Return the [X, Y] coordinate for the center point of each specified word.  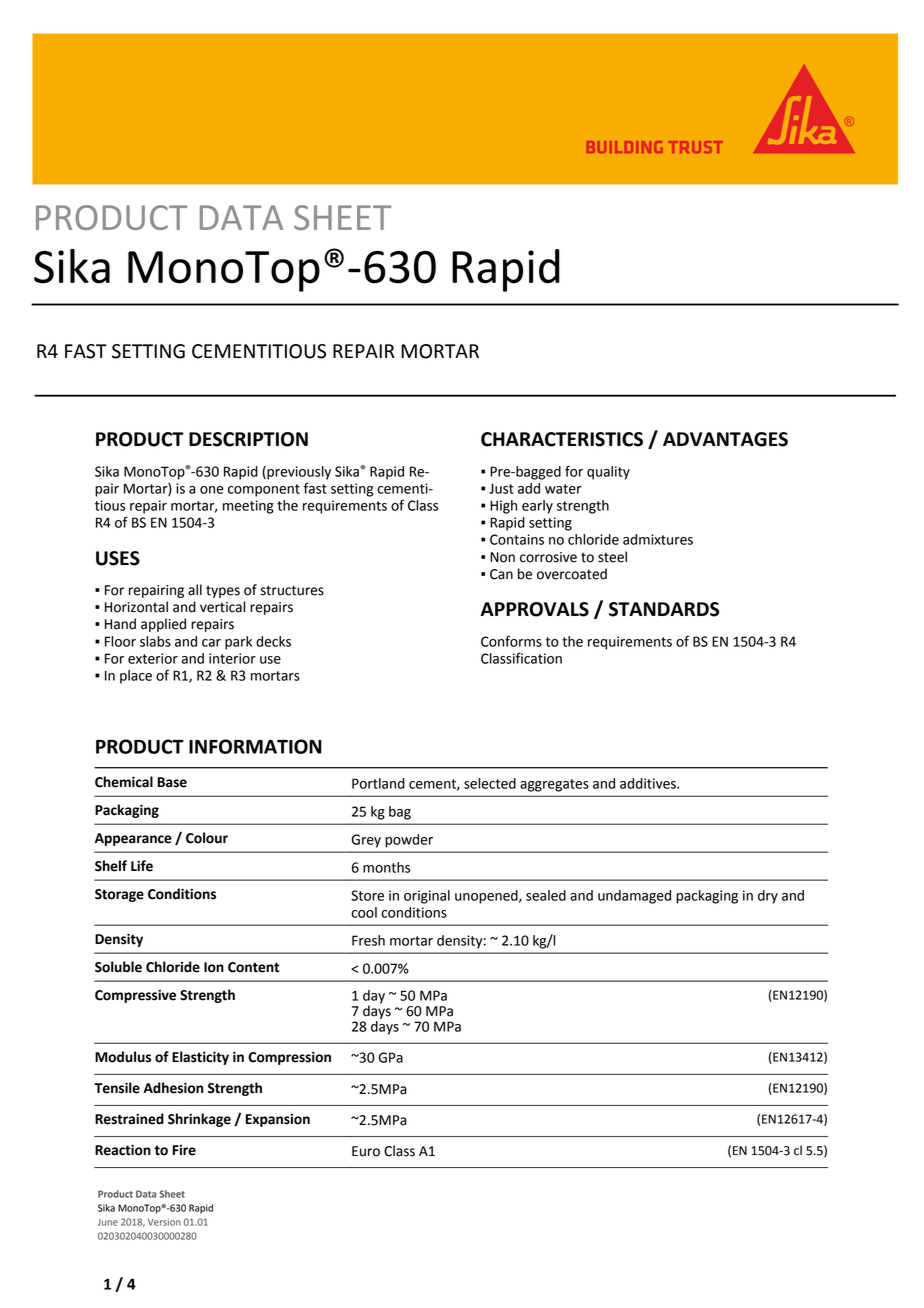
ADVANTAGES [725, 439]
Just [501, 488]
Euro [366, 1151]
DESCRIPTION [248, 439]
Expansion [278, 1120]
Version [164, 1222]
